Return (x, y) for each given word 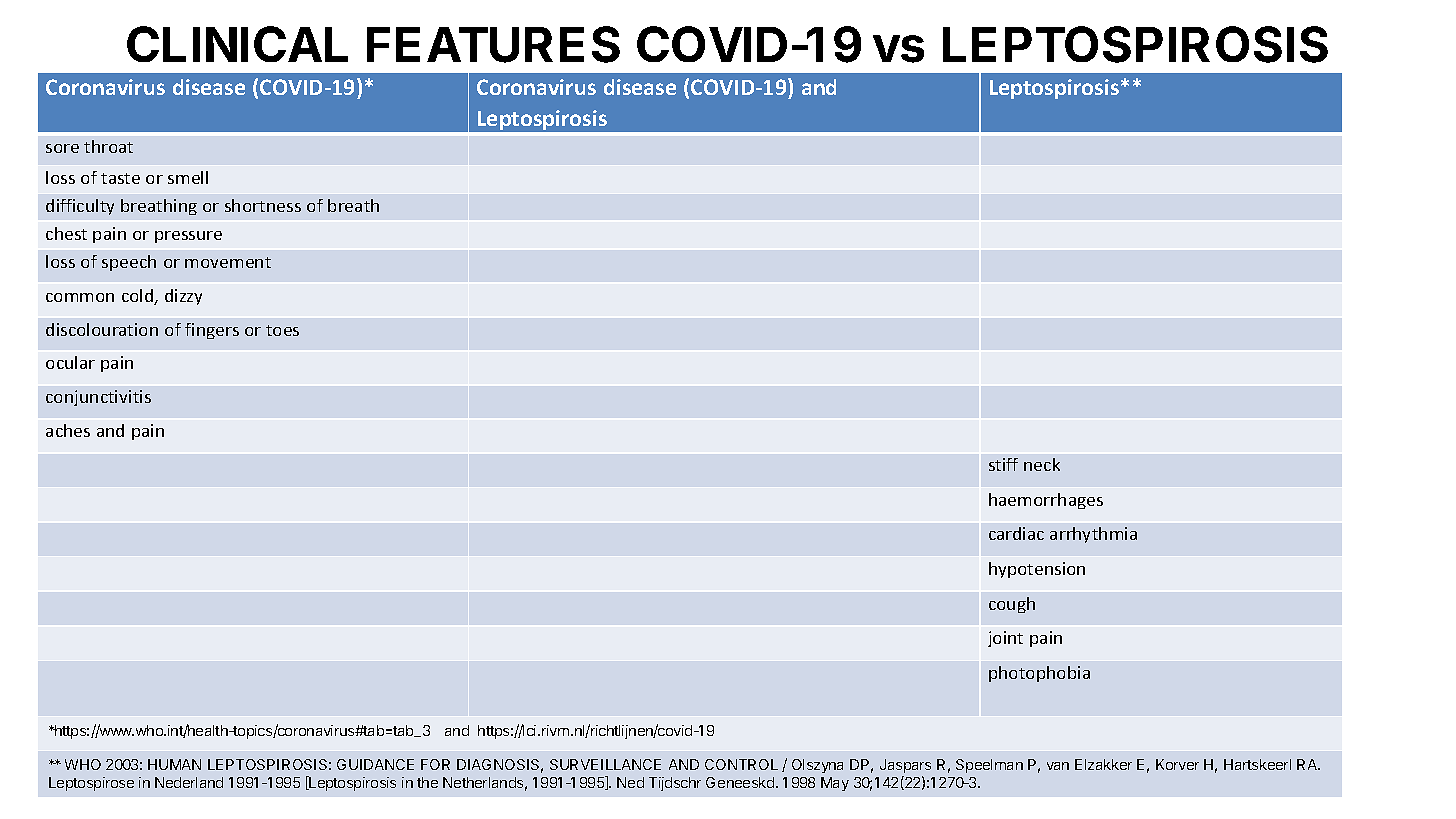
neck (1042, 464)
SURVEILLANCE (605, 764)
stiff (1003, 464)
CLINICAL (237, 44)
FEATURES (493, 44)
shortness (263, 205)
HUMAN (174, 764)
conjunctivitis (98, 398)
